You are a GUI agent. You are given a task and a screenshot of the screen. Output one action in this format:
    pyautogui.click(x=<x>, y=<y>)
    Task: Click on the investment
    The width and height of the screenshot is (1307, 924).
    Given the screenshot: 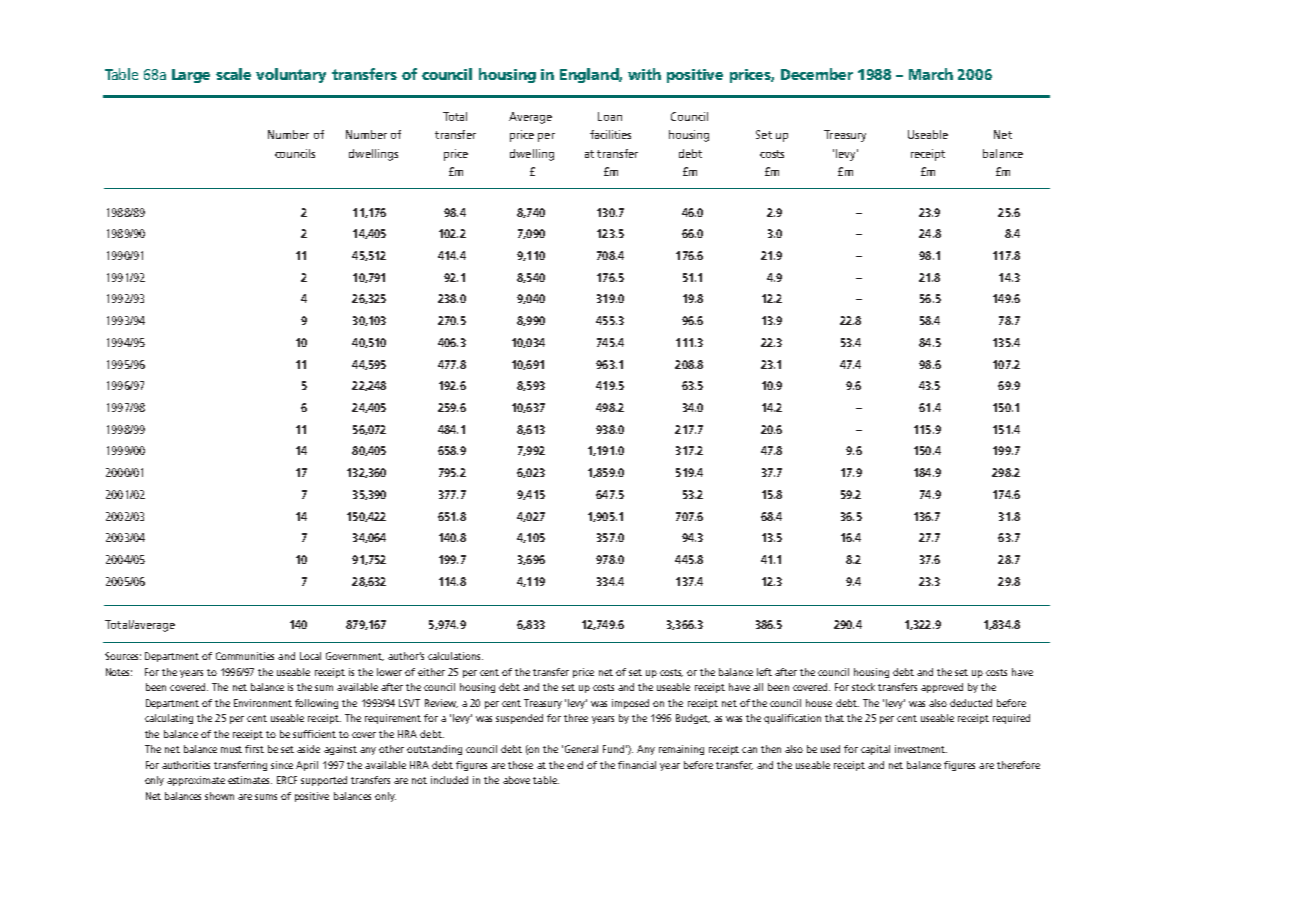 What is the action you would take?
    pyautogui.click(x=921, y=749)
